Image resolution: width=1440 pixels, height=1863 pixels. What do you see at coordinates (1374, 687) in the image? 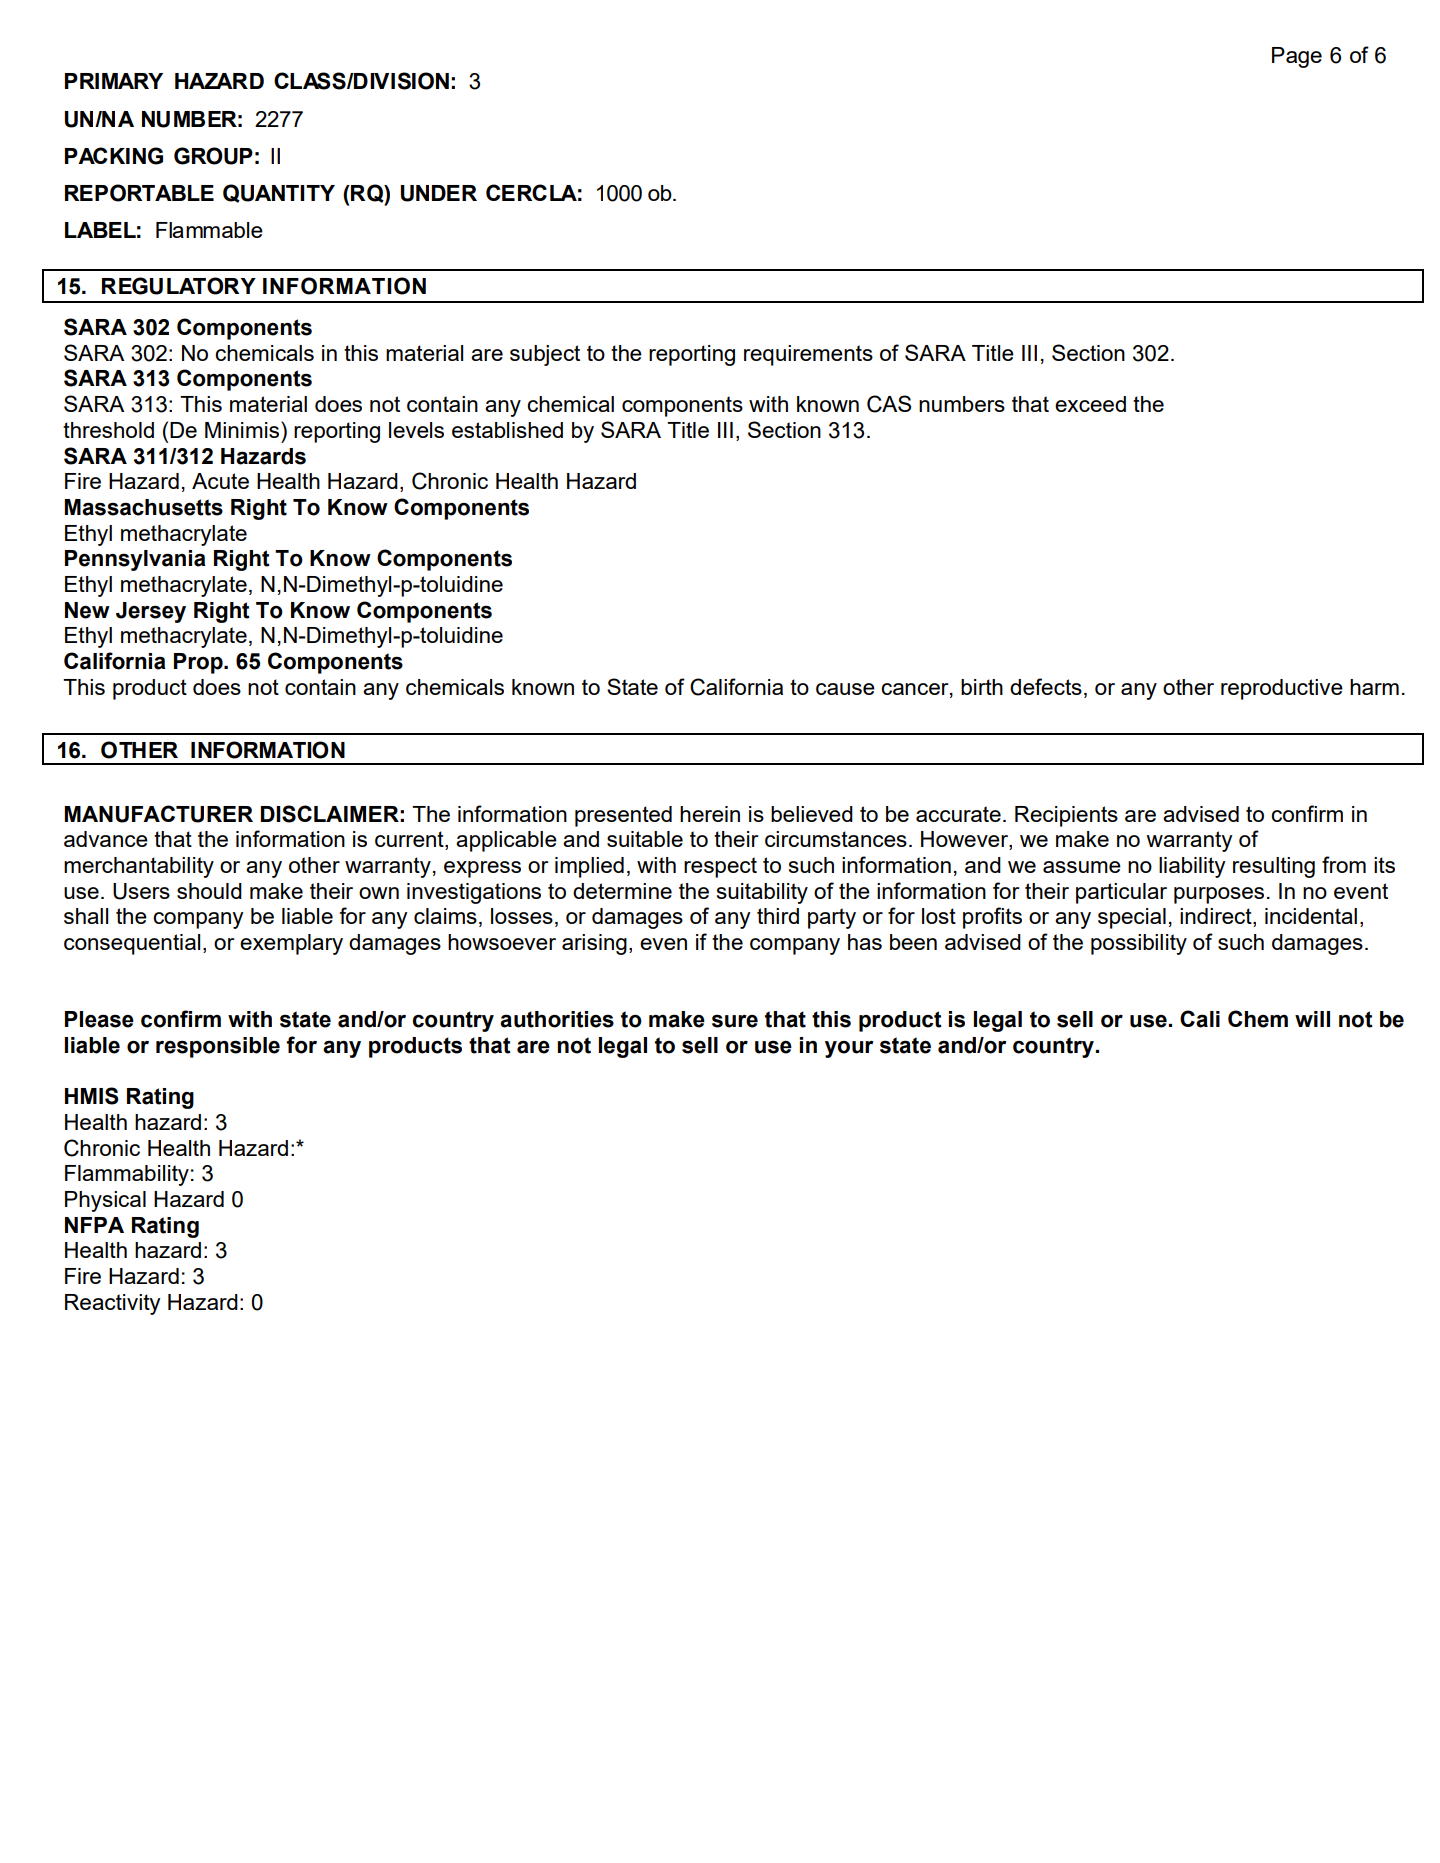
I see `harm` at bounding box center [1374, 687].
